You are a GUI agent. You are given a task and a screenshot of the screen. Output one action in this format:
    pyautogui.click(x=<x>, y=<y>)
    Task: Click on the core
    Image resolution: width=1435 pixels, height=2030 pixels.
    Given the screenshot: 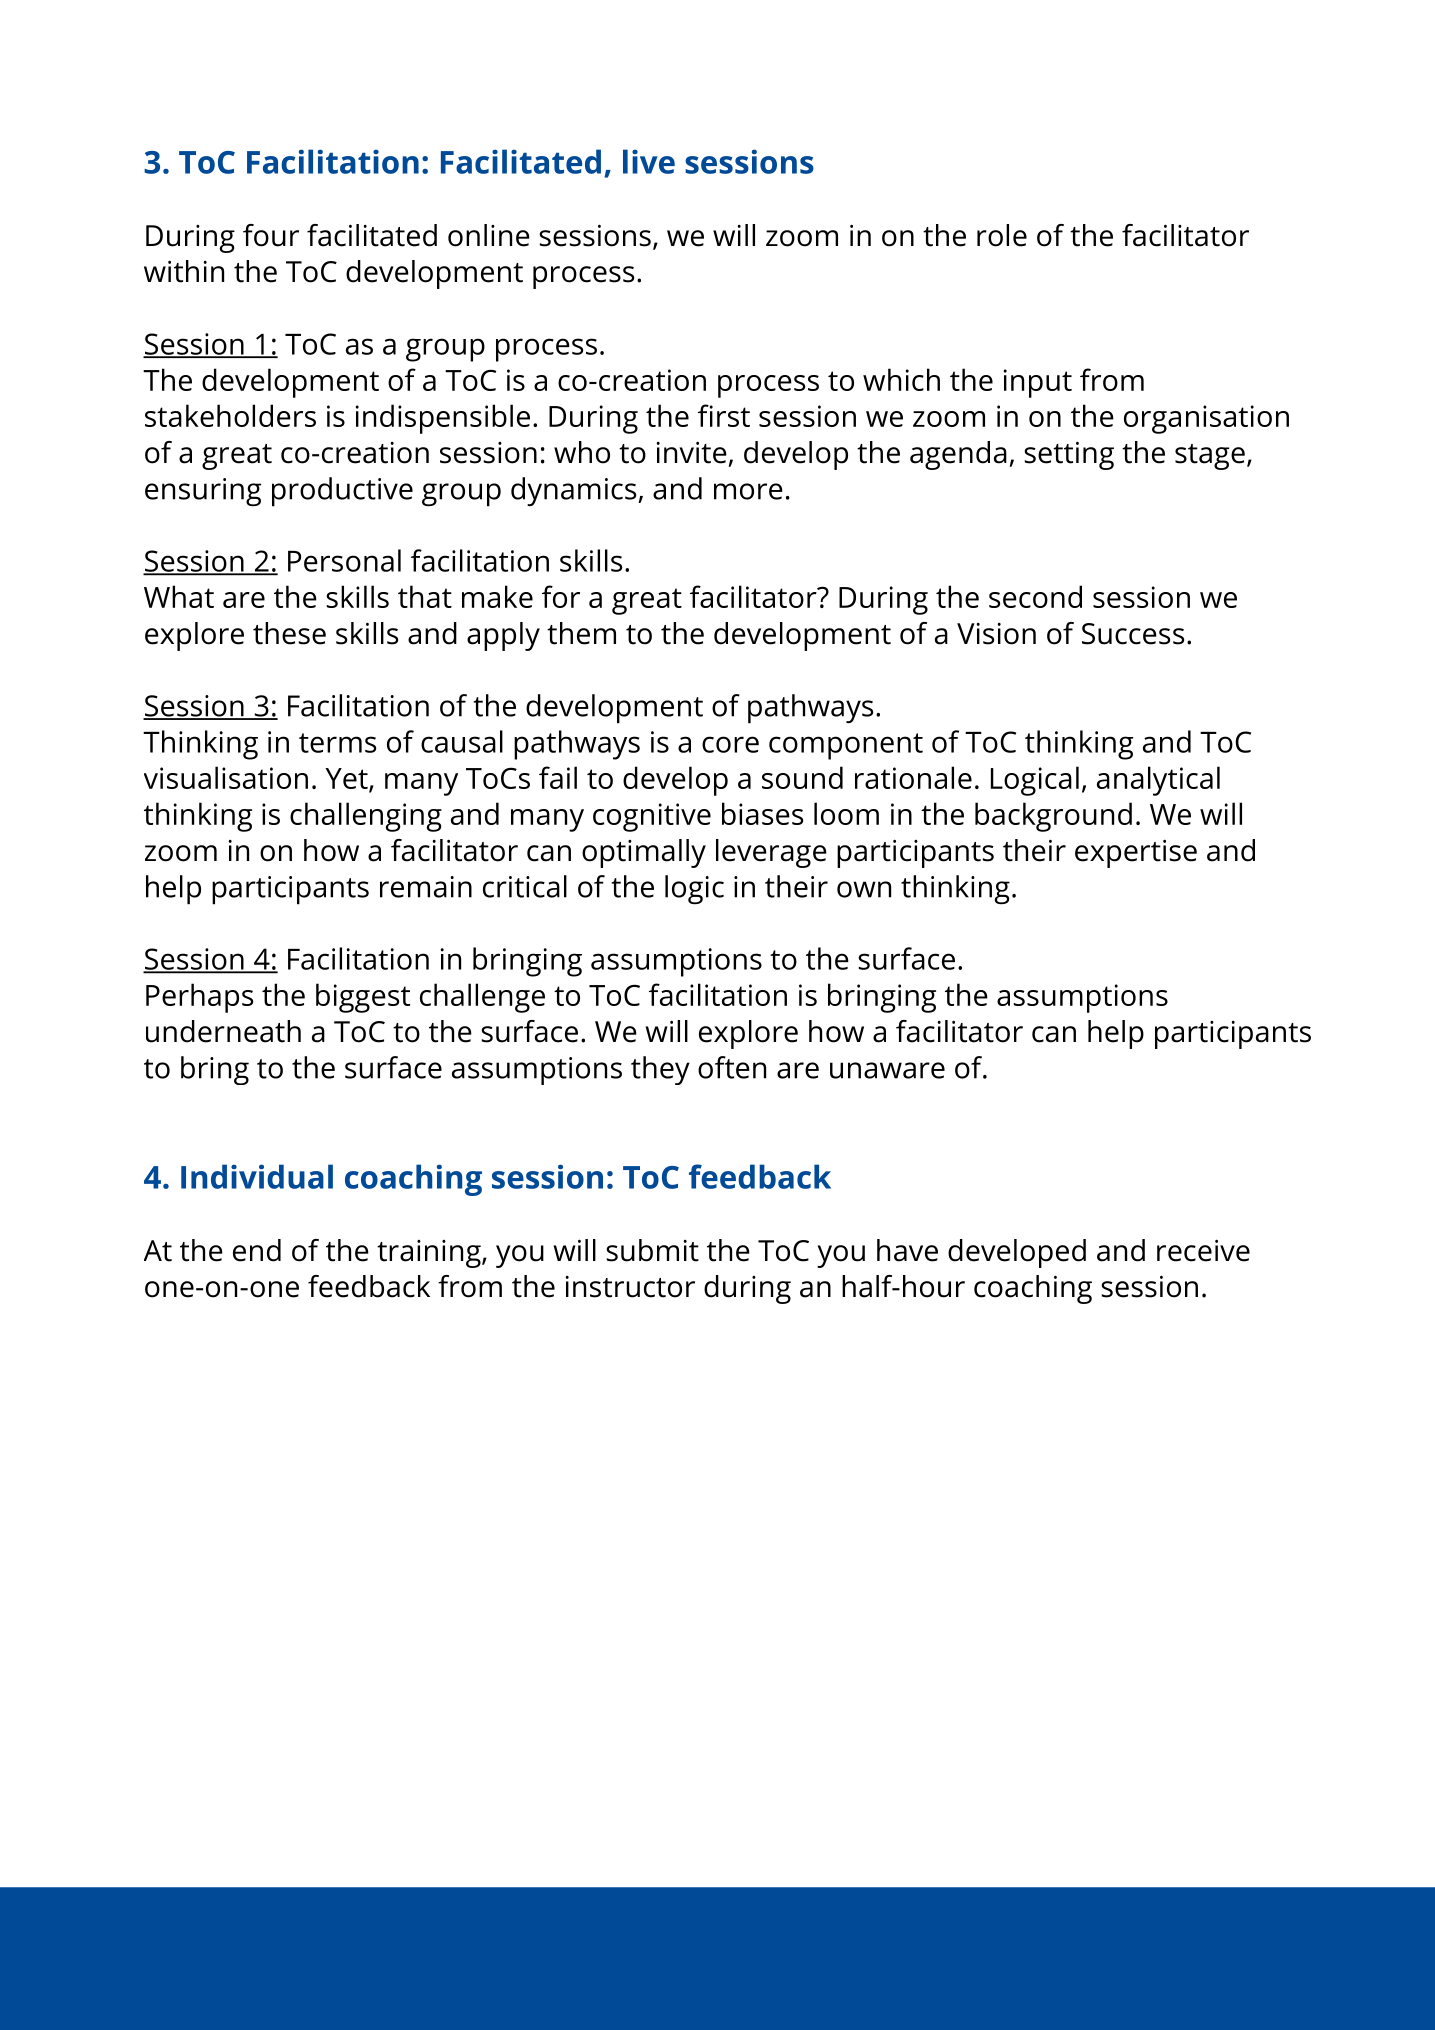 What is the action you would take?
    pyautogui.click(x=730, y=744)
